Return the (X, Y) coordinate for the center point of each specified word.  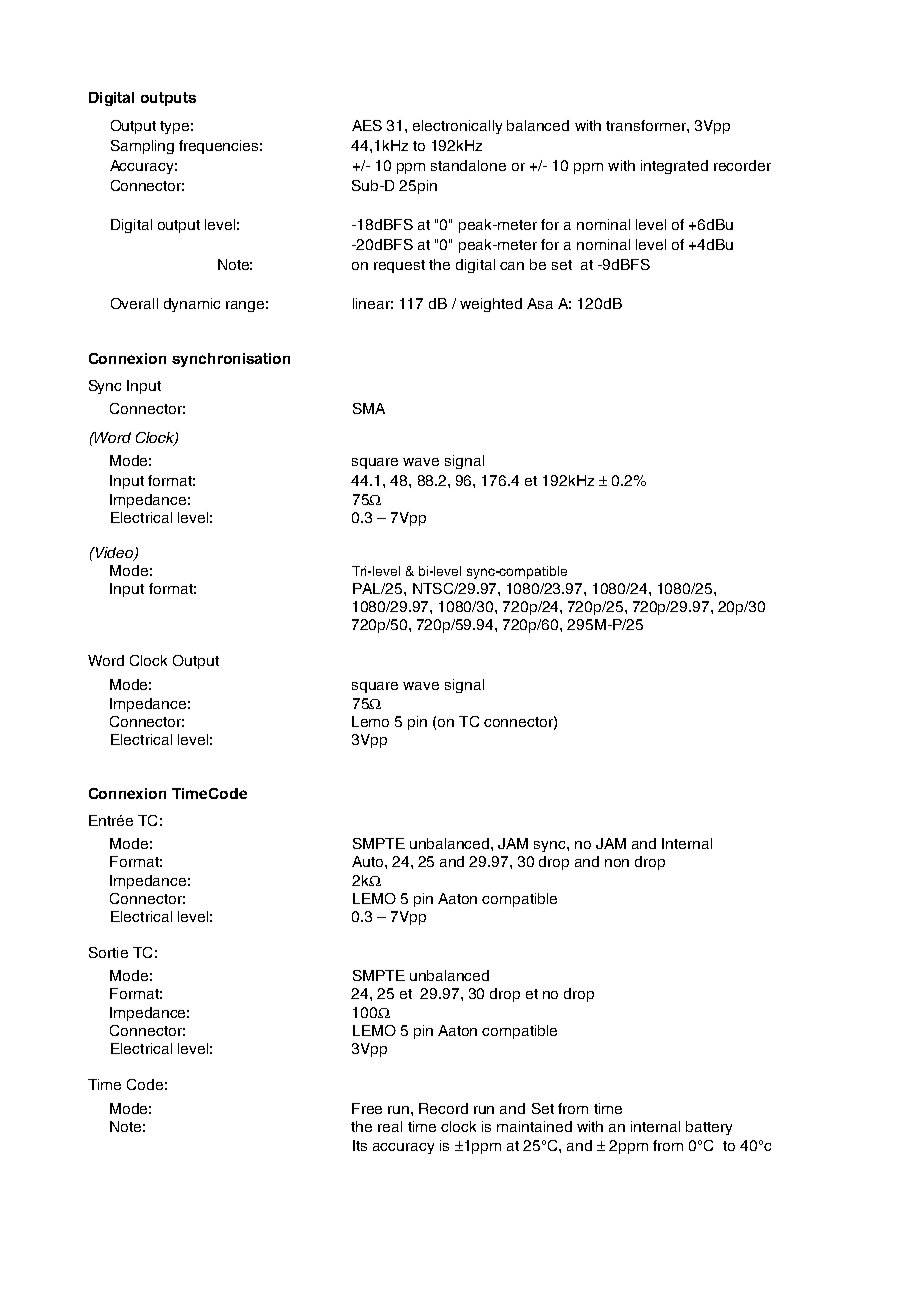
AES (367, 125)
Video (114, 554)
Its (360, 1145)
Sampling (142, 147)
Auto (369, 861)
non (617, 863)
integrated (674, 167)
